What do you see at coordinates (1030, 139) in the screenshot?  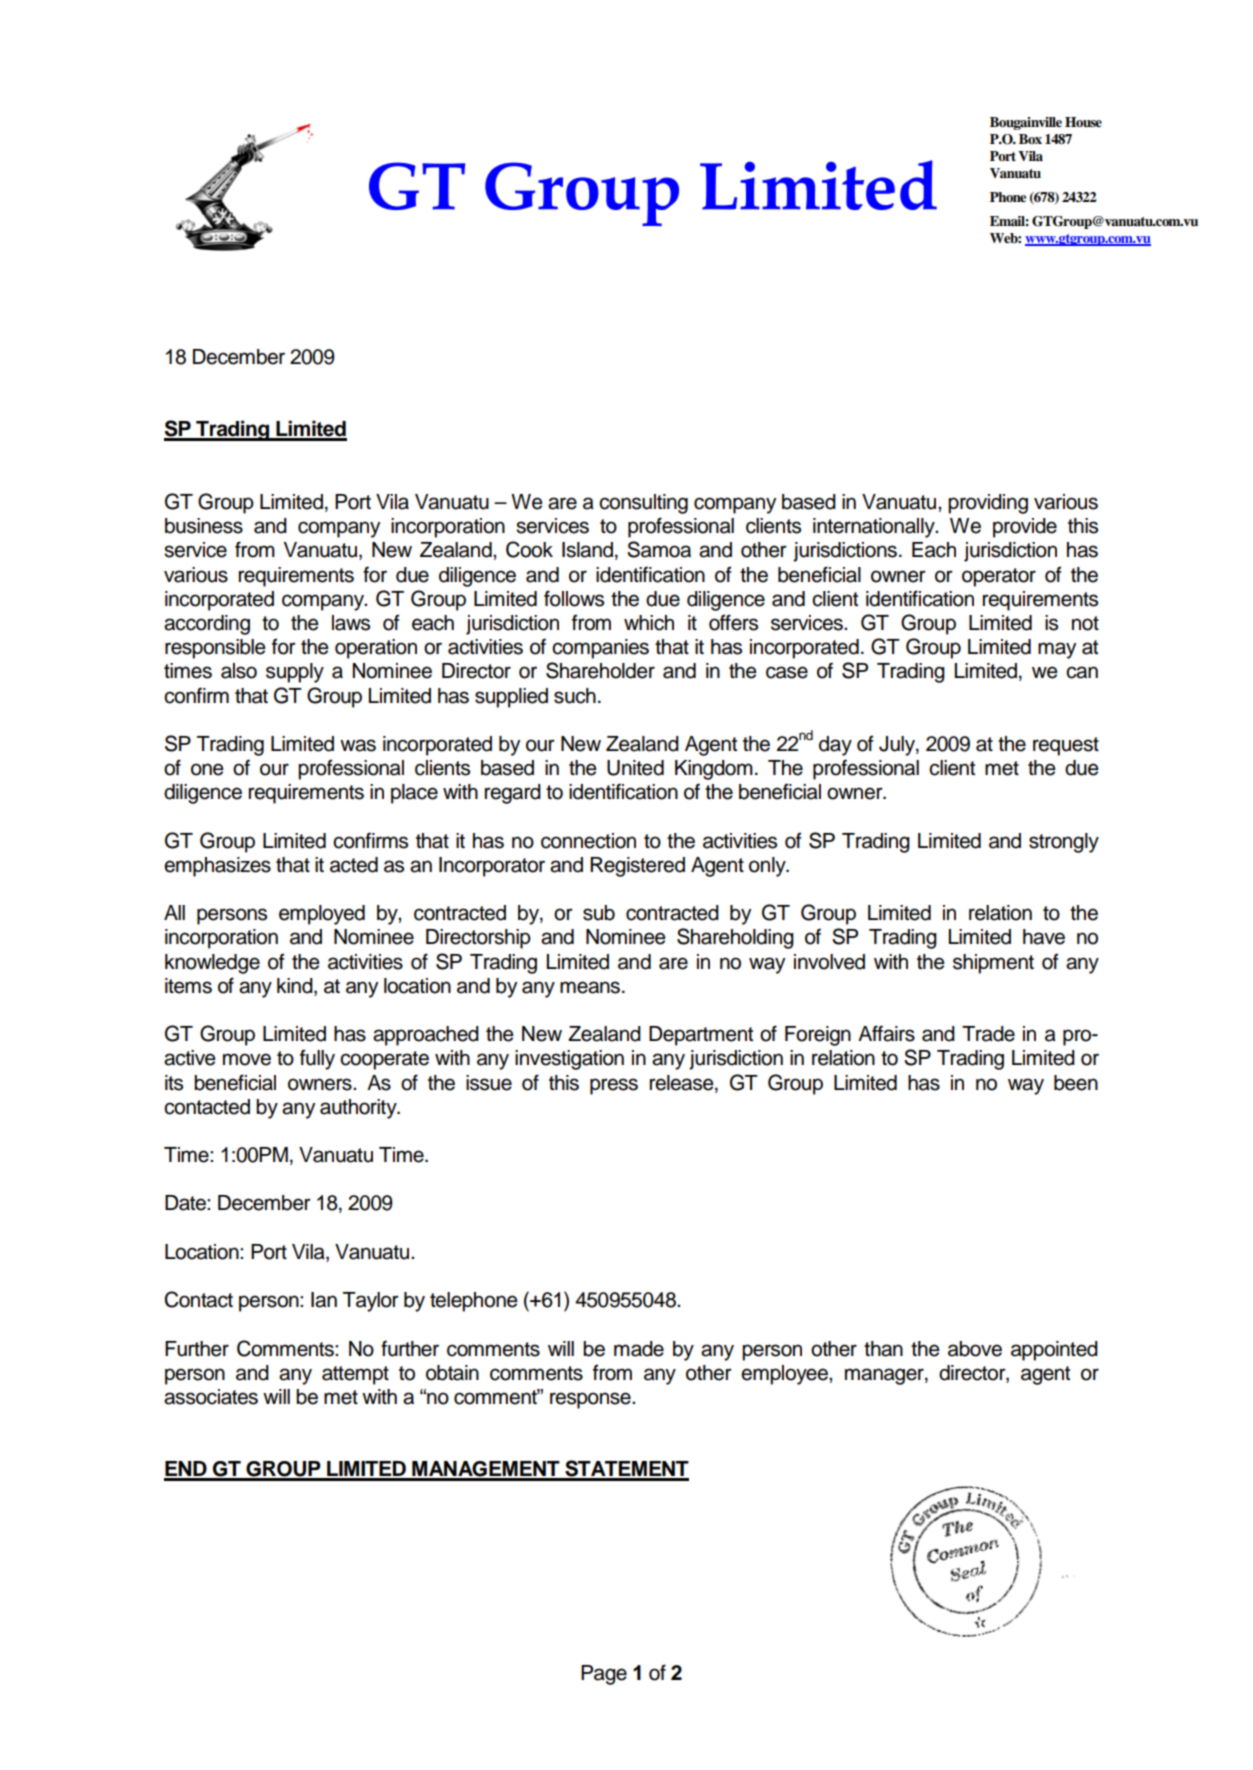 I see `Box` at bounding box center [1030, 139].
